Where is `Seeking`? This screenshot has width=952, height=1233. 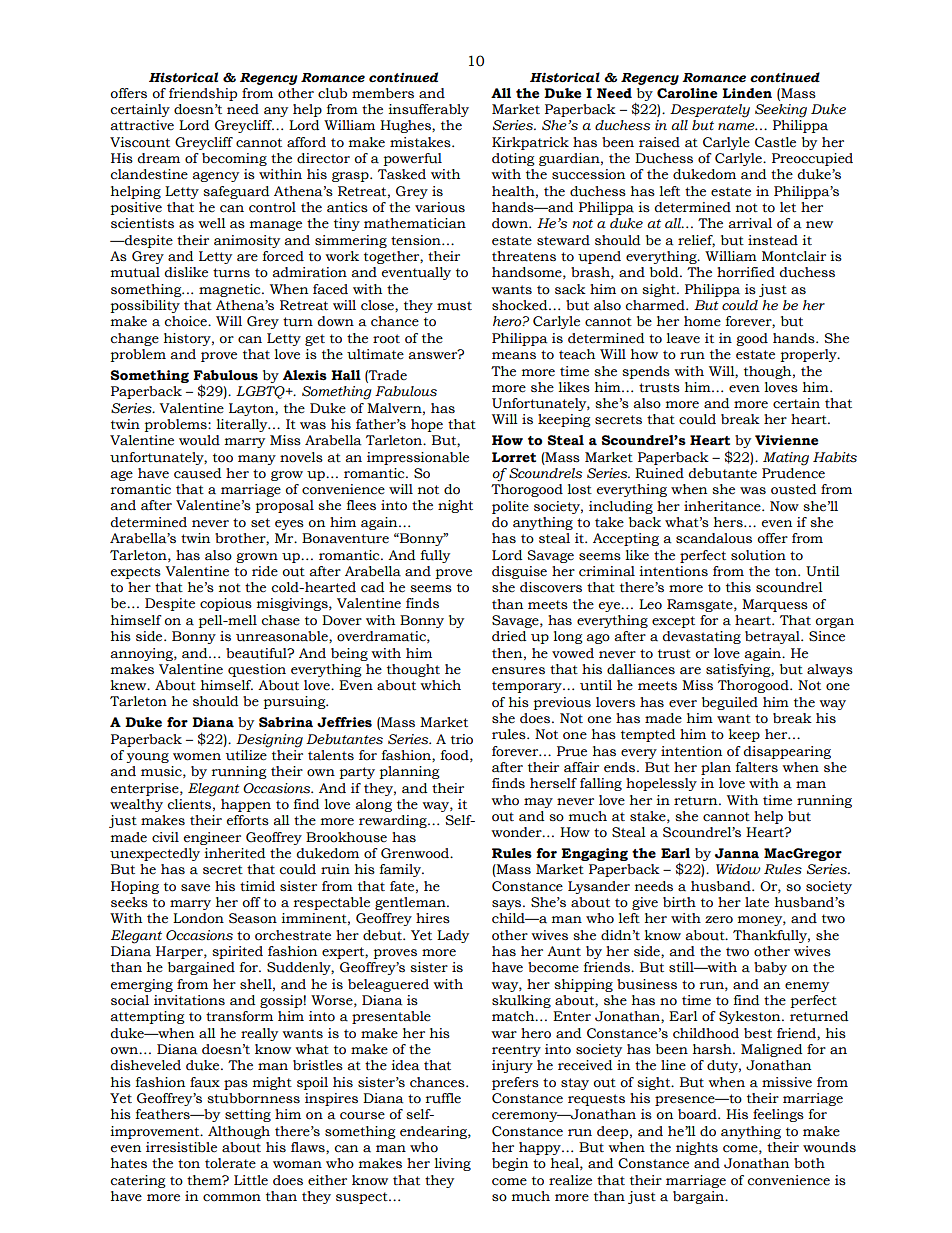 Seeking is located at coordinates (781, 111).
